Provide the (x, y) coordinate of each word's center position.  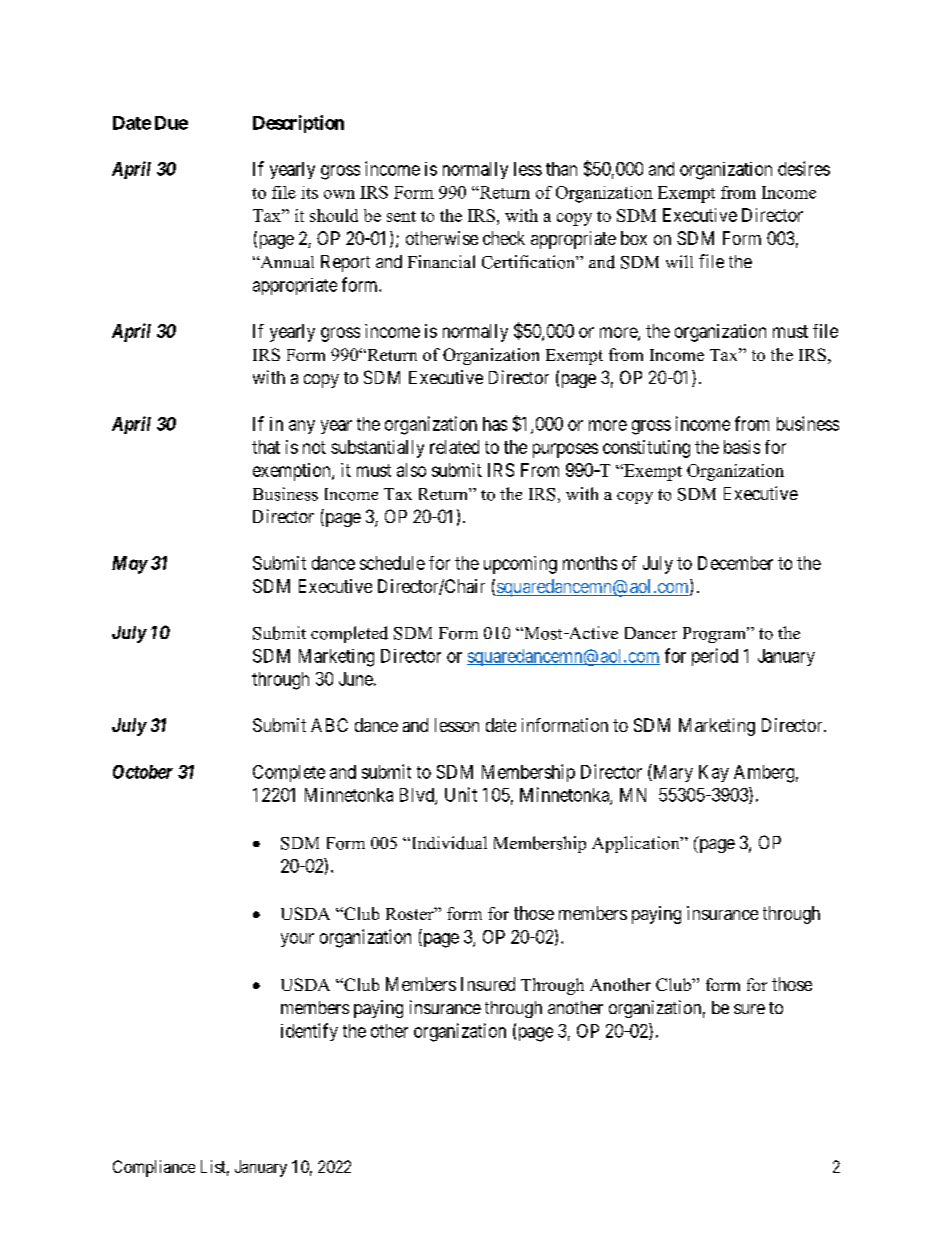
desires (804, 168)
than (561, 169)
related (454, 447)
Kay (714, 773)
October (143, 772)
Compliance (154, 1168)
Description (298, 124)
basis (742, 447)
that (266, 447)
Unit (461, 794)
